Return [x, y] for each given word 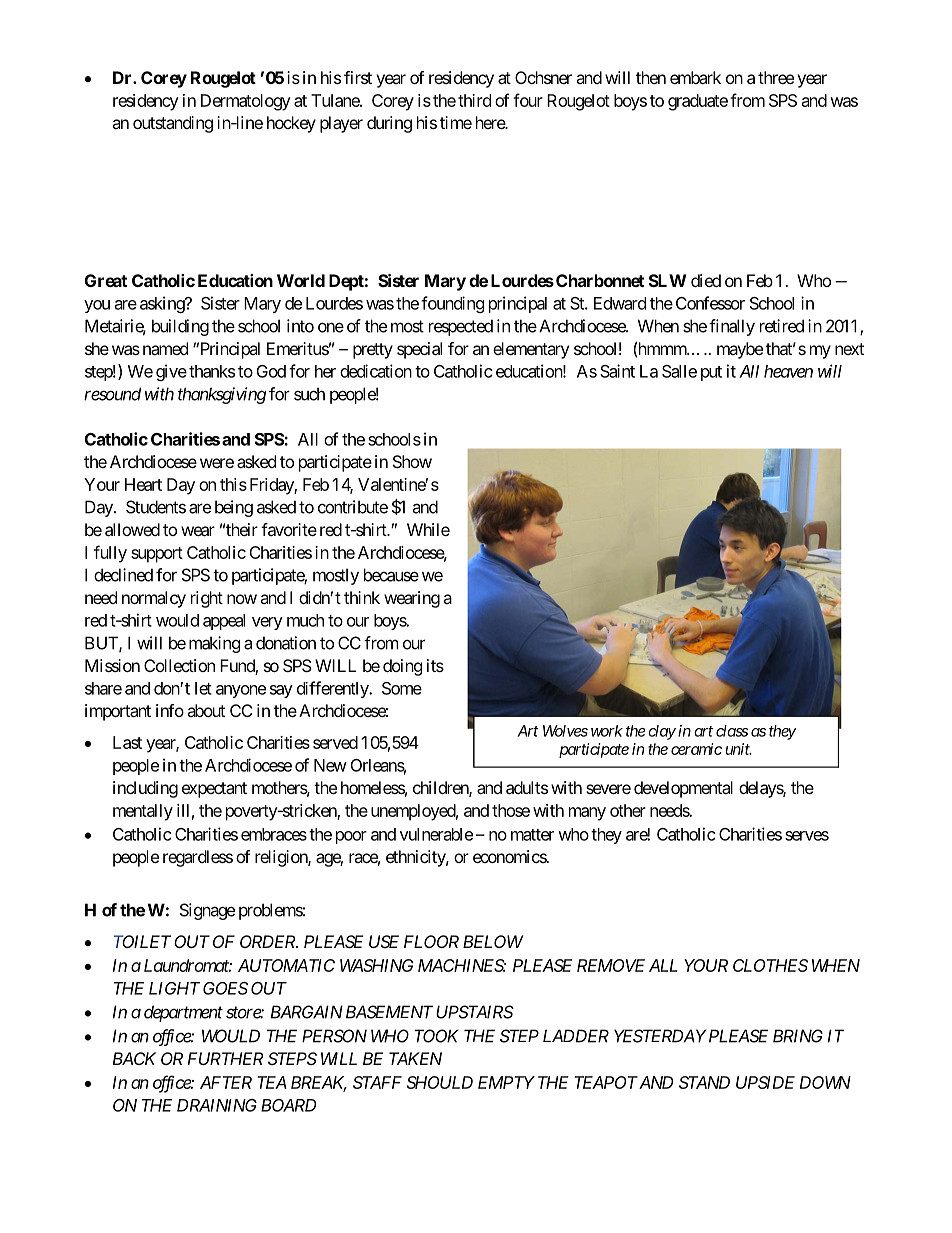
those [511, 810]
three [776, 77]
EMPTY [506, 1082]
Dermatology [246, 102]
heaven [788, 371]
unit [738, 749]
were [217, 463]
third [474, 100]
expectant [214, 790]
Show [412, 461]
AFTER [226, 1082]
